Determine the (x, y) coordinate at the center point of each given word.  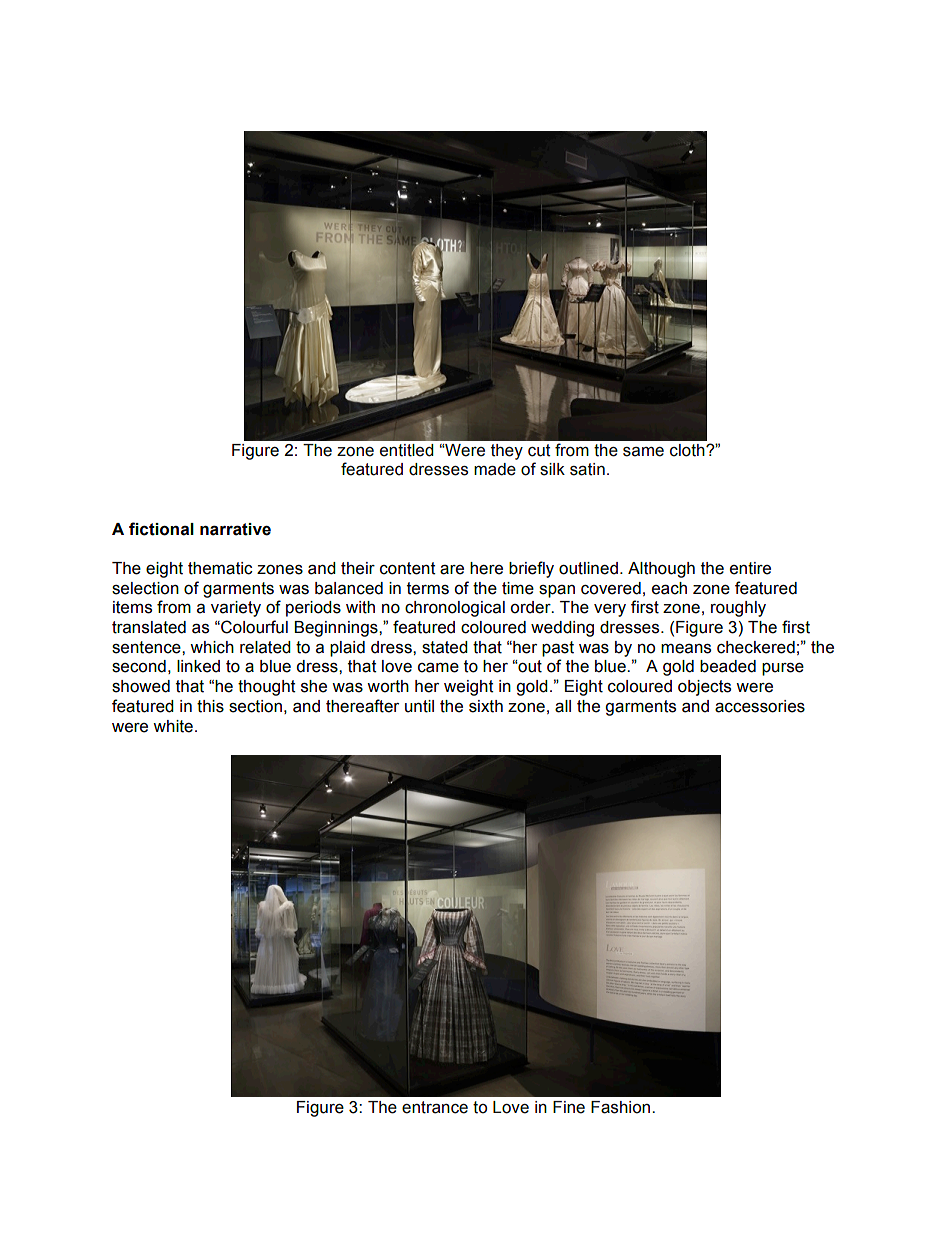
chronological (455, 609)
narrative (235, 529)
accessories (760, 706)
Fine (569, 1107)
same (643, 452)
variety (236, 609)
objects (704, 688)
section (255, 706)
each (669, 588)
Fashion (622, 1107)
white (173, 726)
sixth (486, 706)
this (210, 706)
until (419, 706)
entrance (435, 1107)
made (495, 469)
